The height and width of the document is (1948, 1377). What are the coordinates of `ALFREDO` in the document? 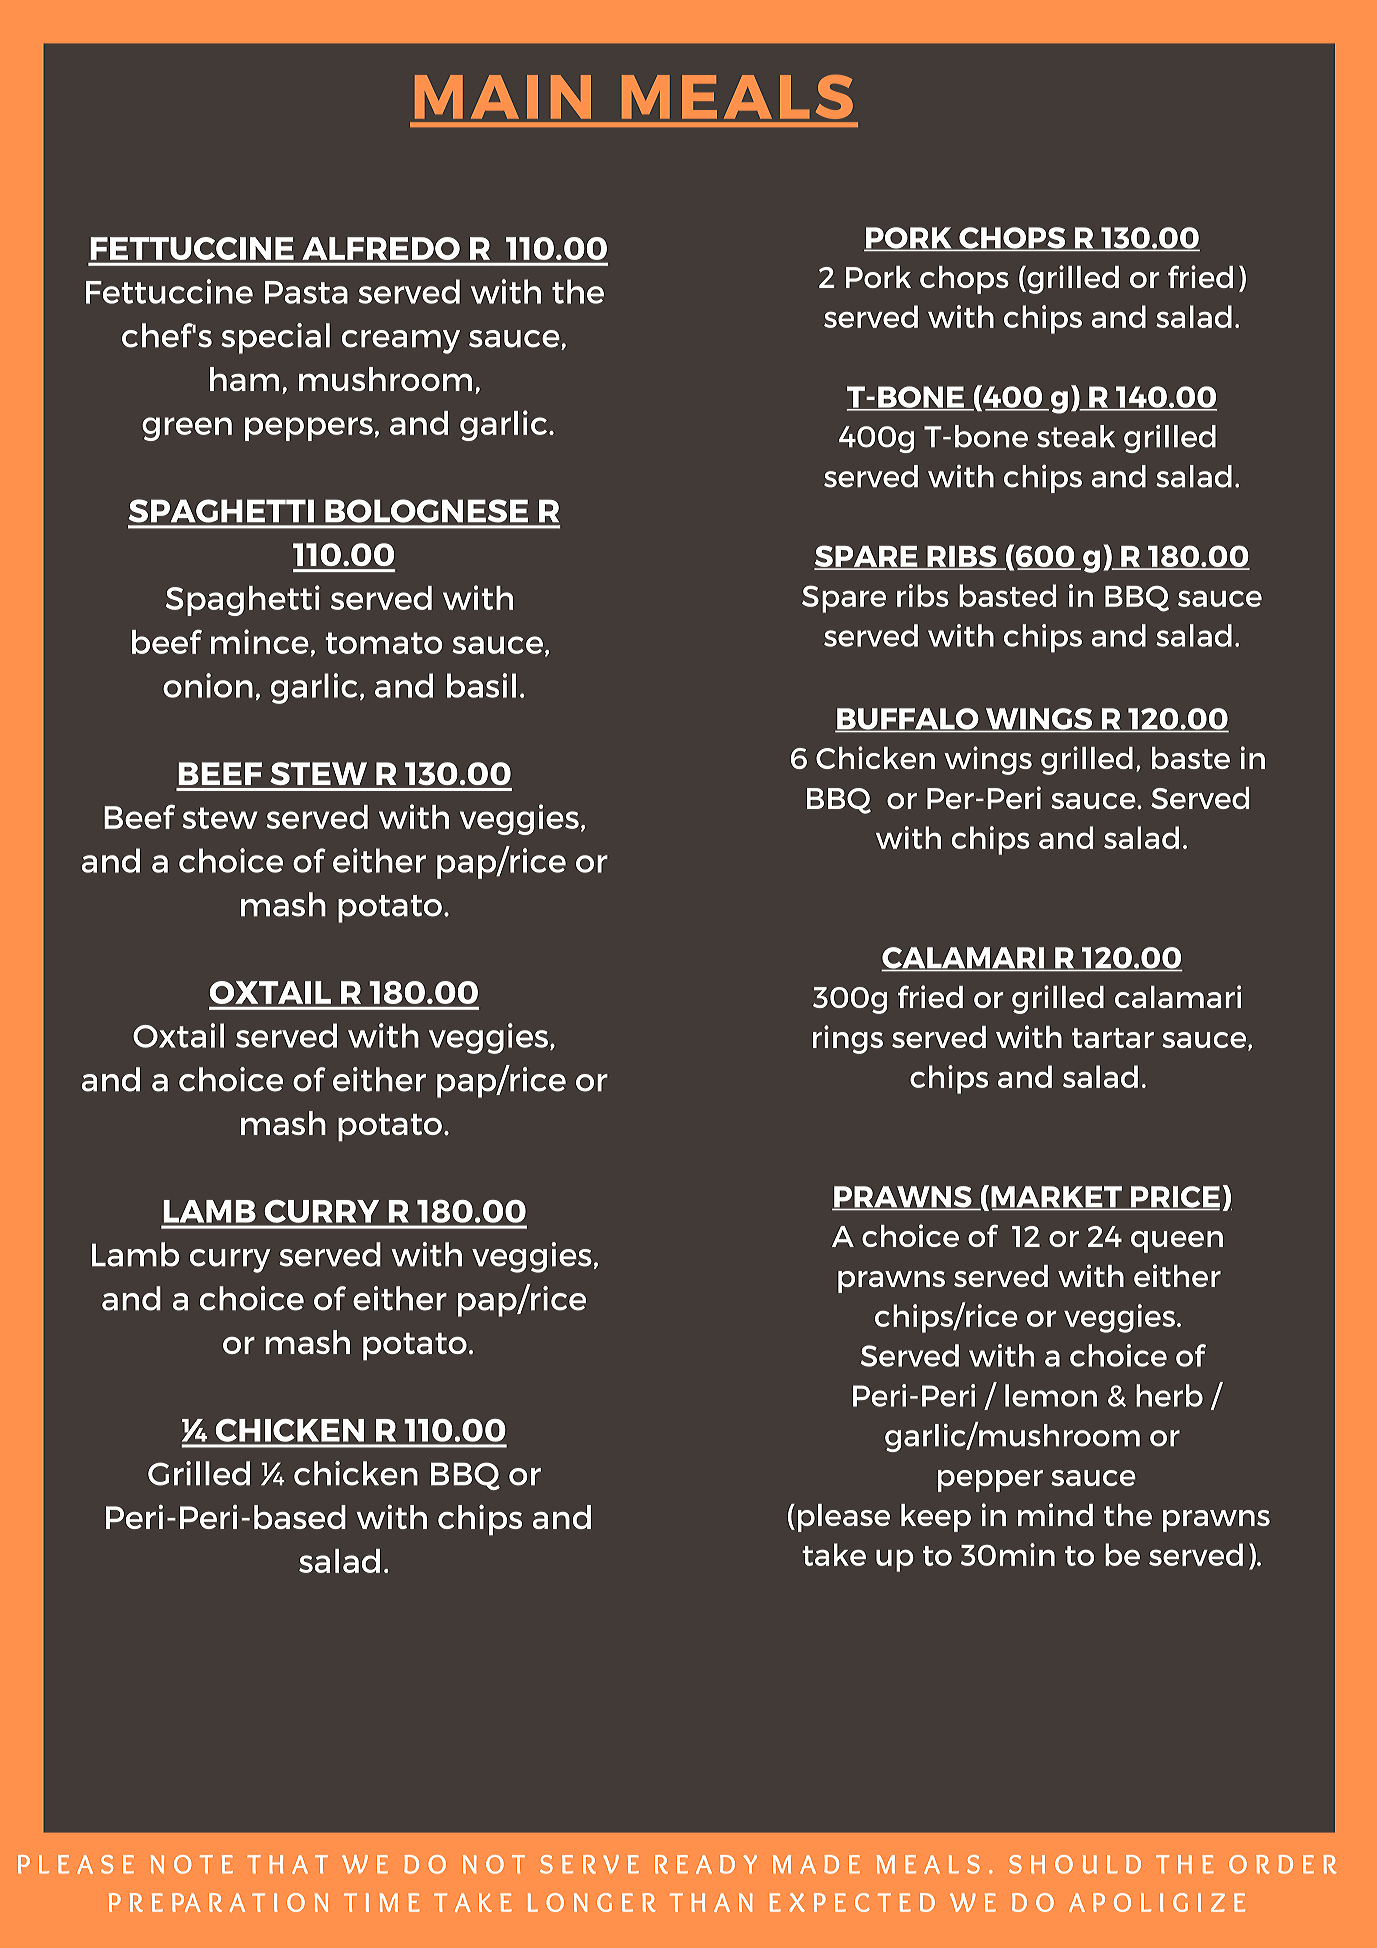 It's located at (381, 248).
